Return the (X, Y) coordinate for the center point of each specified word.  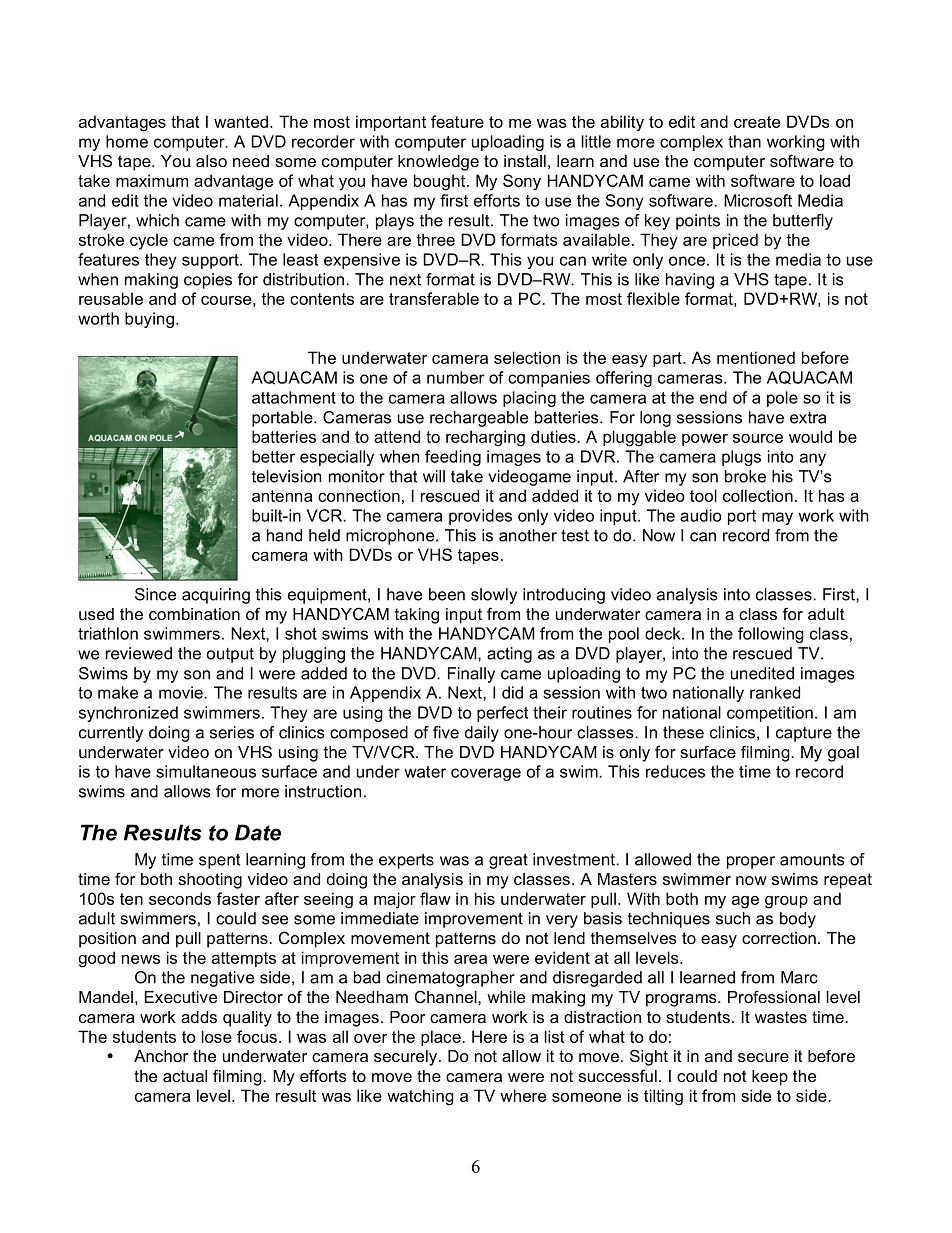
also (211, 161)
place (442, 1038)
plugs (741, 458)
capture (804, 734)
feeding (453, 458)
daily (482, 734)
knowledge (438, 163)
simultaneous (206, 771)
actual (185, 1076)
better (273, 456)
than (744, 141)
